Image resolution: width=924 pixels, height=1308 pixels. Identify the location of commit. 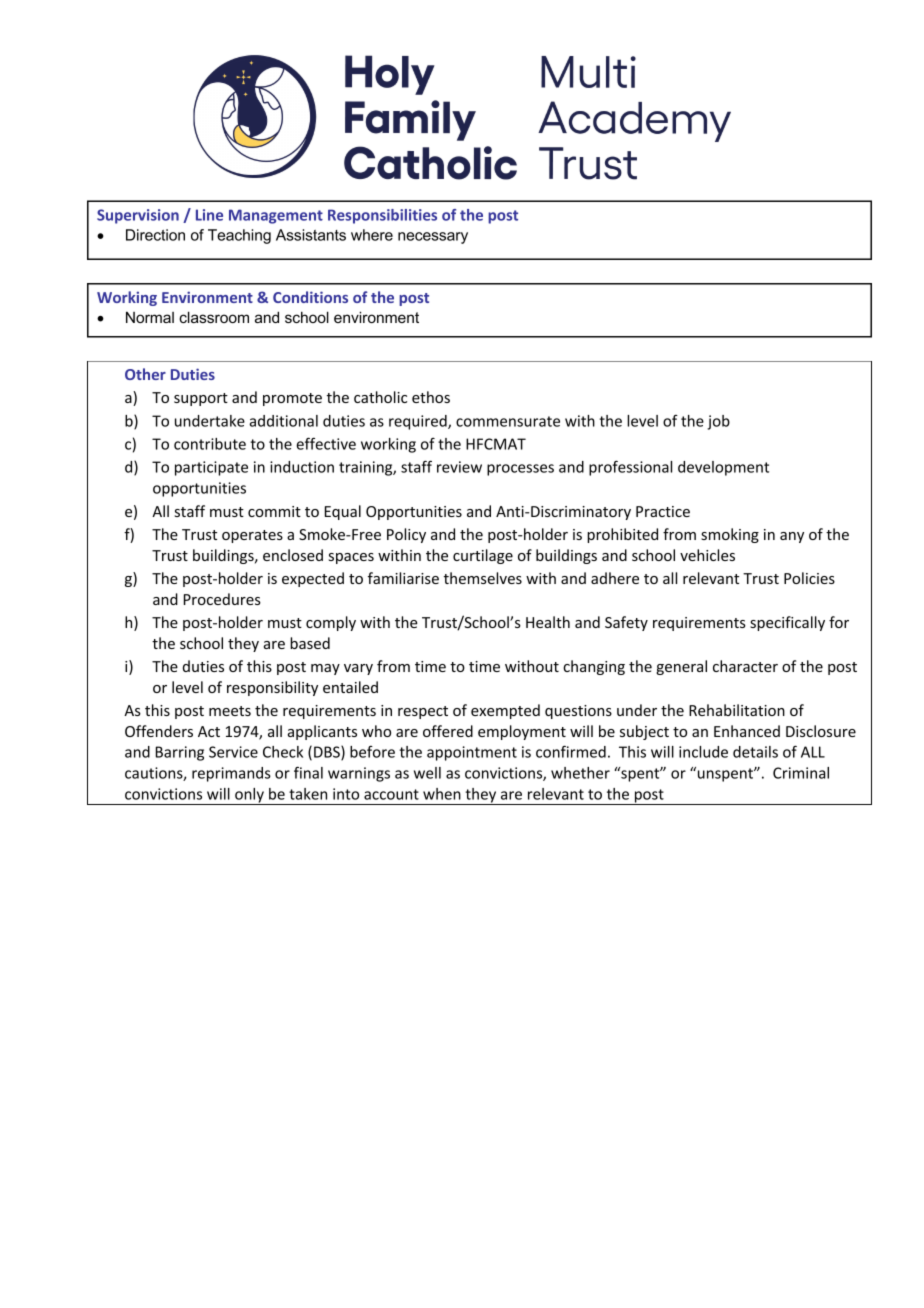
(274, 511).
